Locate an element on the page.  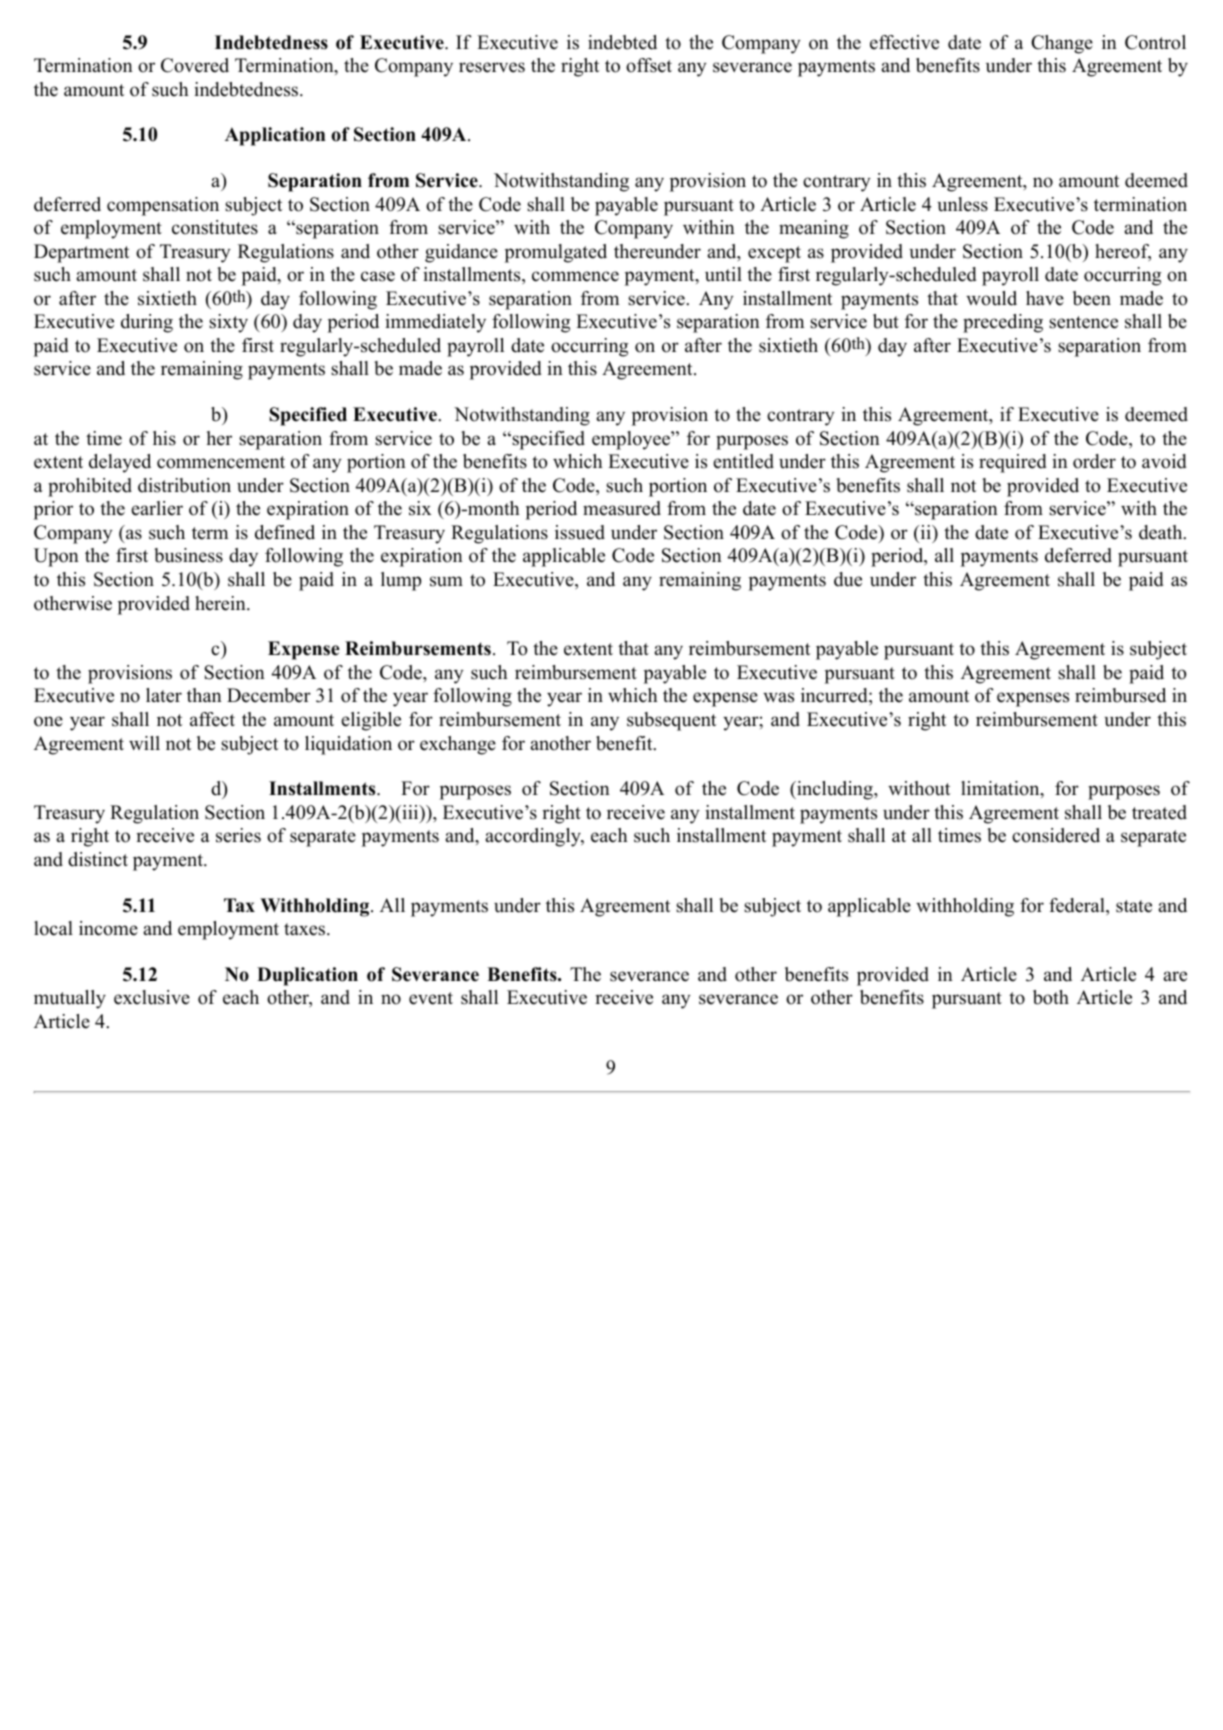
offset is located at coordinates (649, 65).
